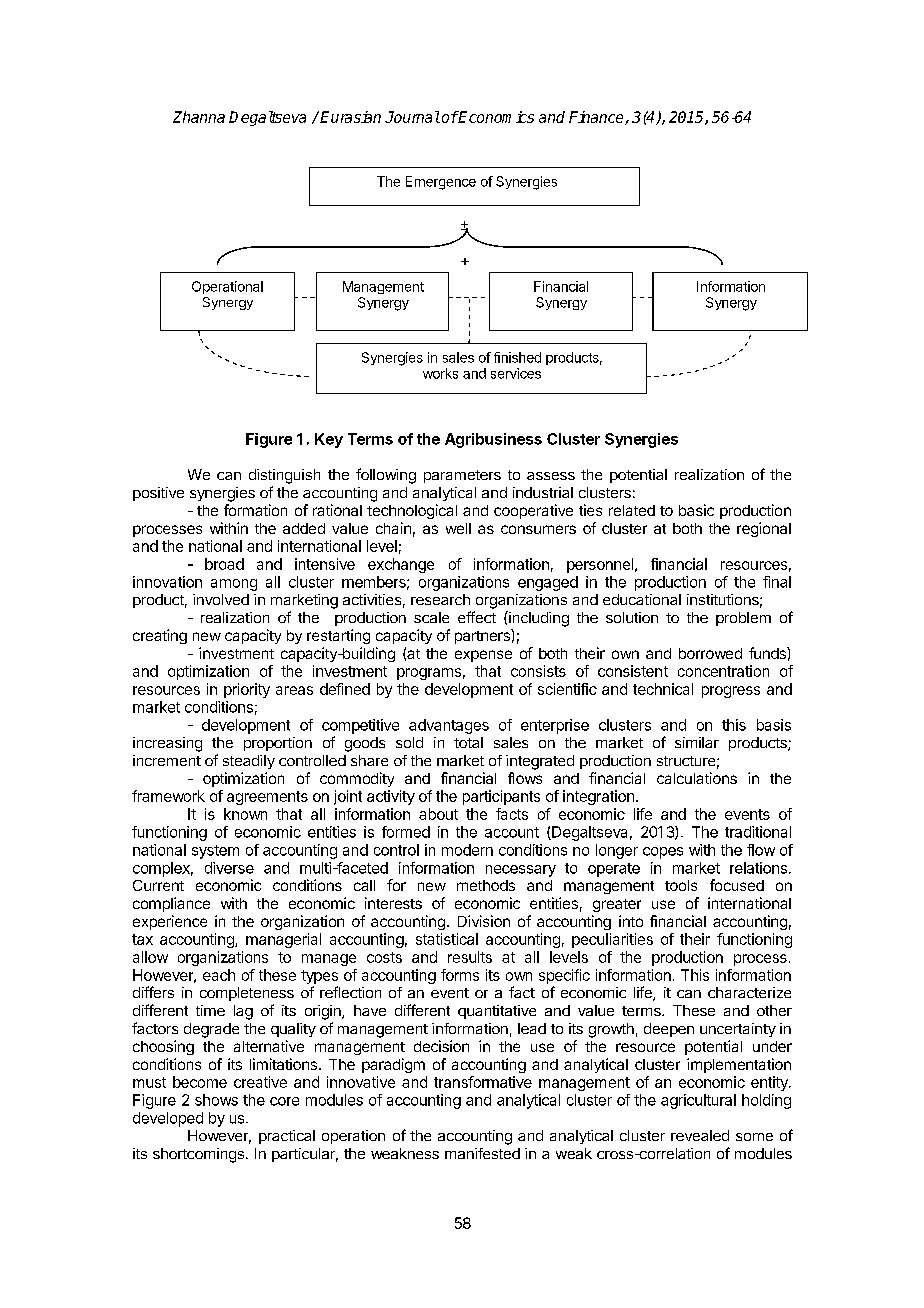 This page has height=1308, width=924. What do you see at coordinates (486, 885) in the page?
I see `methods` at bounding box center [486, 885].
